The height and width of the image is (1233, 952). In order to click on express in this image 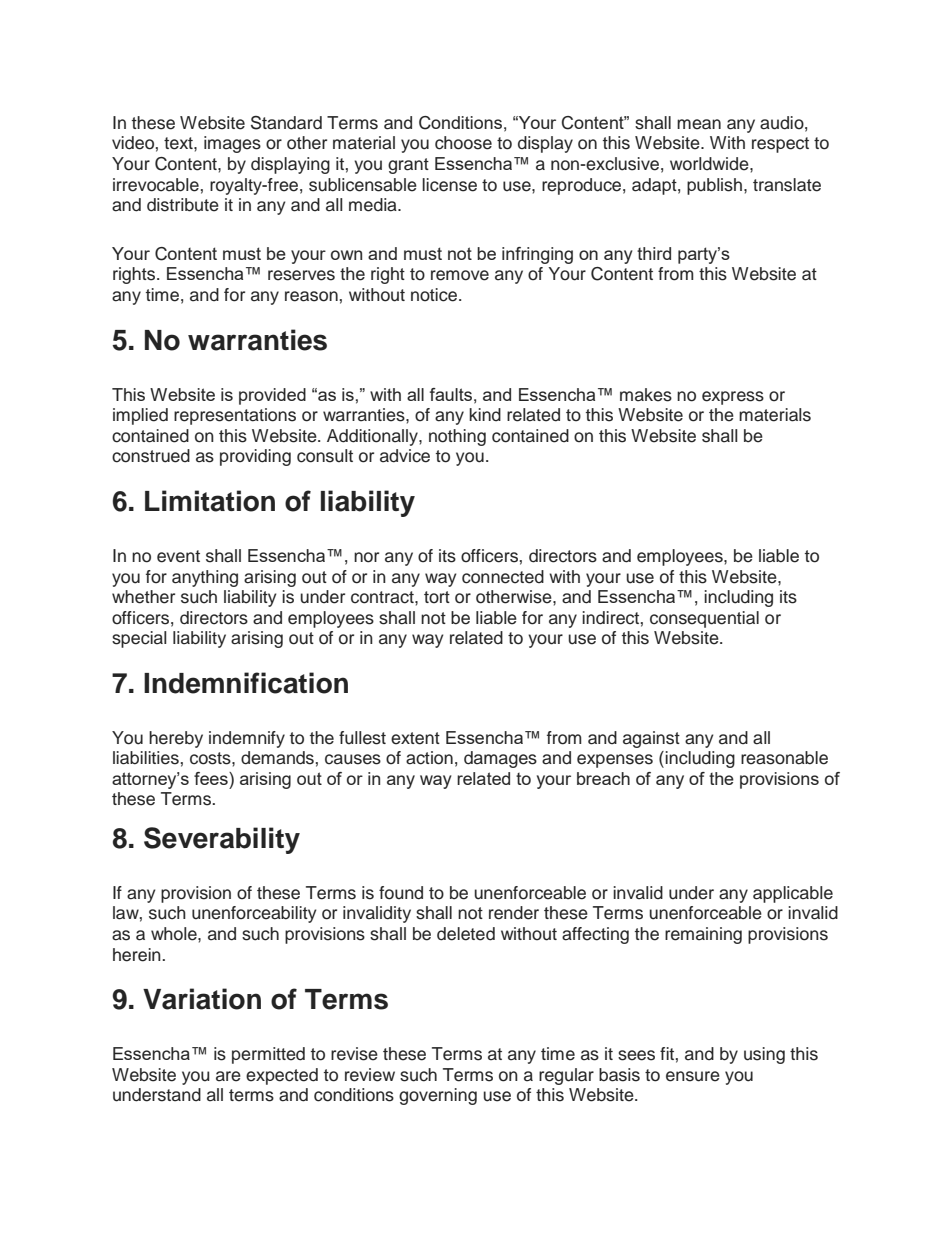, I will do `click(733, 398)`.
